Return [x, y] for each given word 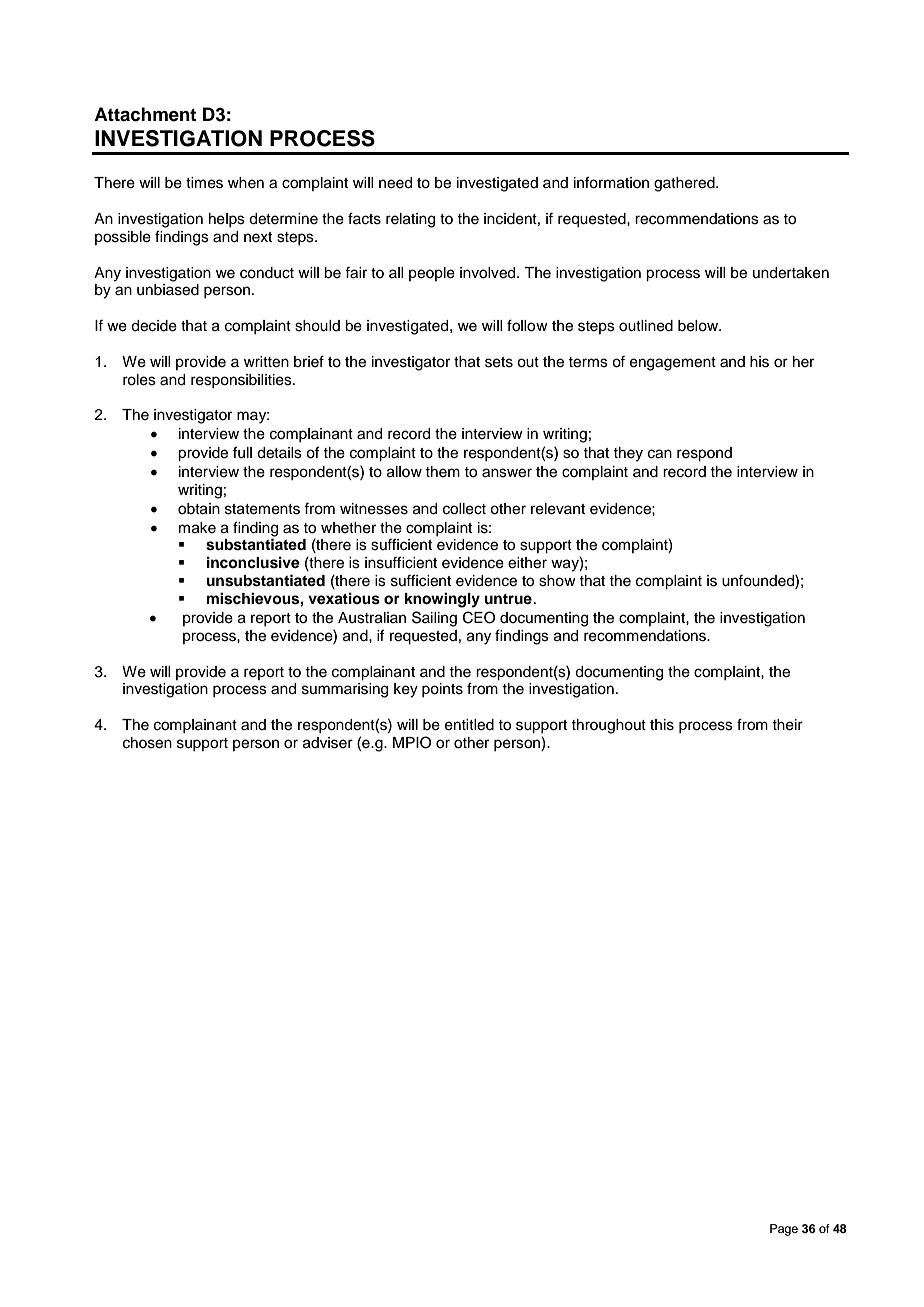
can [660, 454]
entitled [469, 725]
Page [784, 1230]
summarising [345, 690]
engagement [673, 364]
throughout [608, 726]
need [395, 183]
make [197, 528]
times [204, 183]
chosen [147, 743]
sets [499, 362]
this [662, 725]
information [611, 182]
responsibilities [242, 381]
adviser [328, 743]
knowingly [442, 600]
